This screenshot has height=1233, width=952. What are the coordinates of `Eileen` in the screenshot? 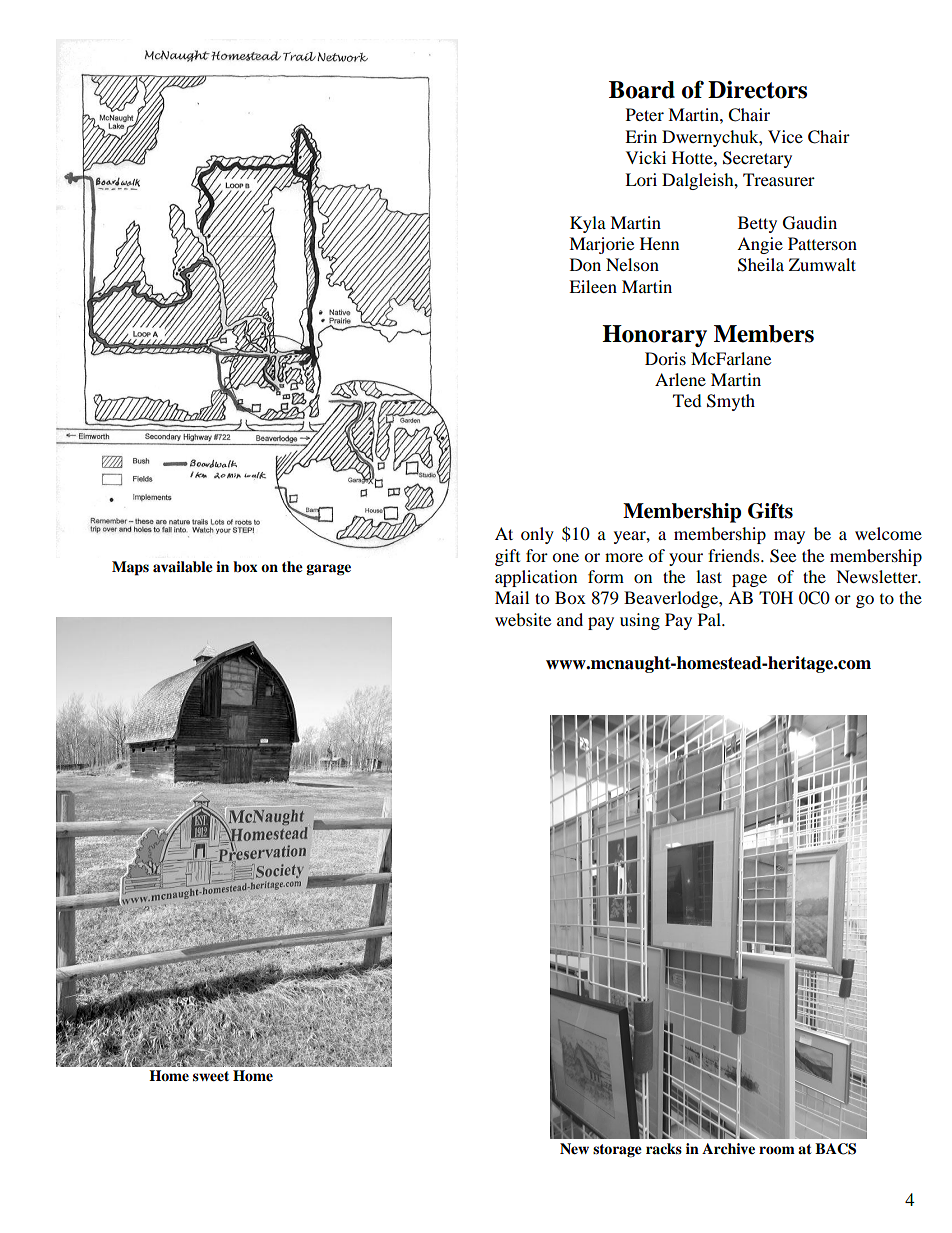 It's located at (593, 286).
